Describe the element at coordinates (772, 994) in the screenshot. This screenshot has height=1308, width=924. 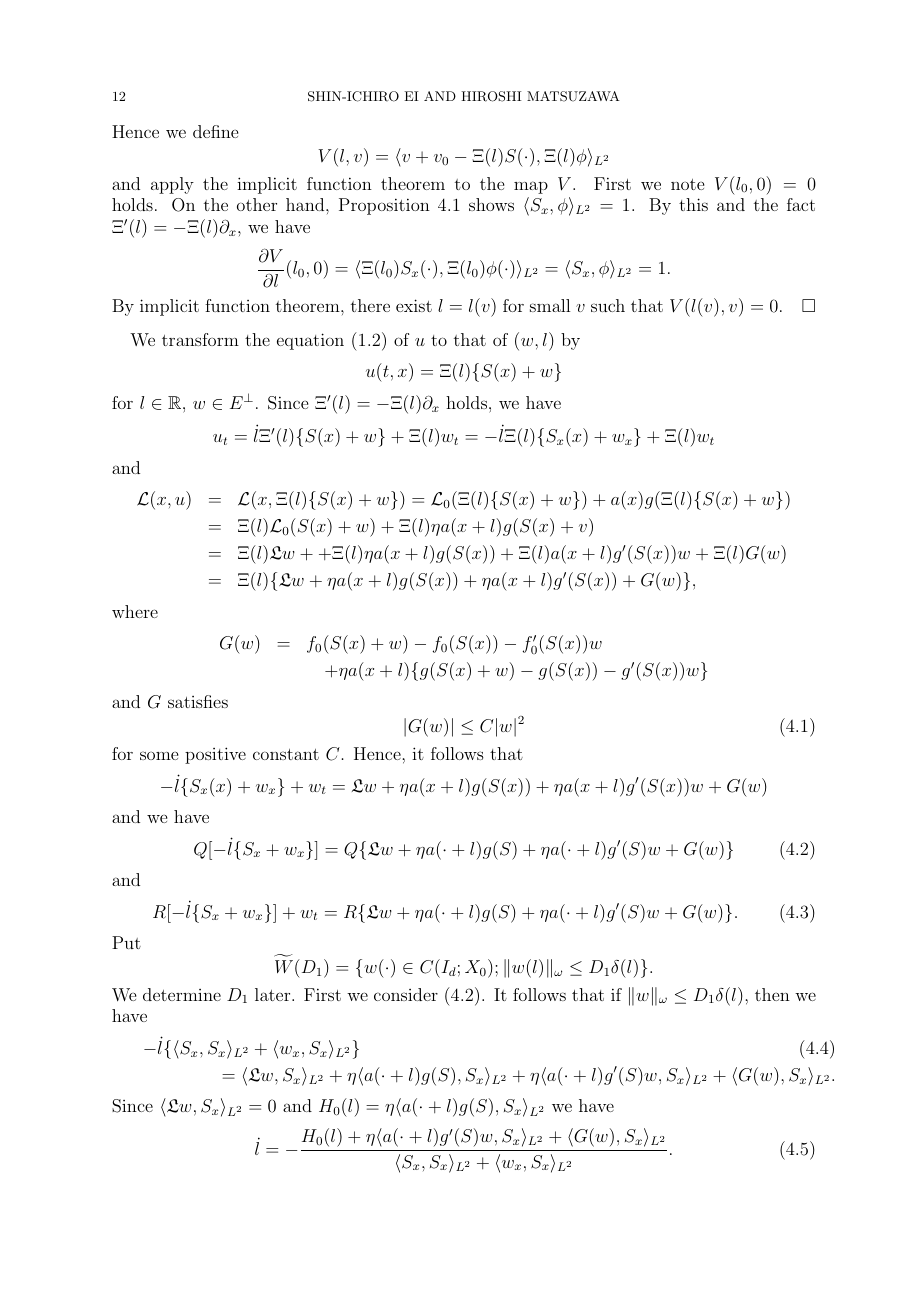
I see `then` at that location.
